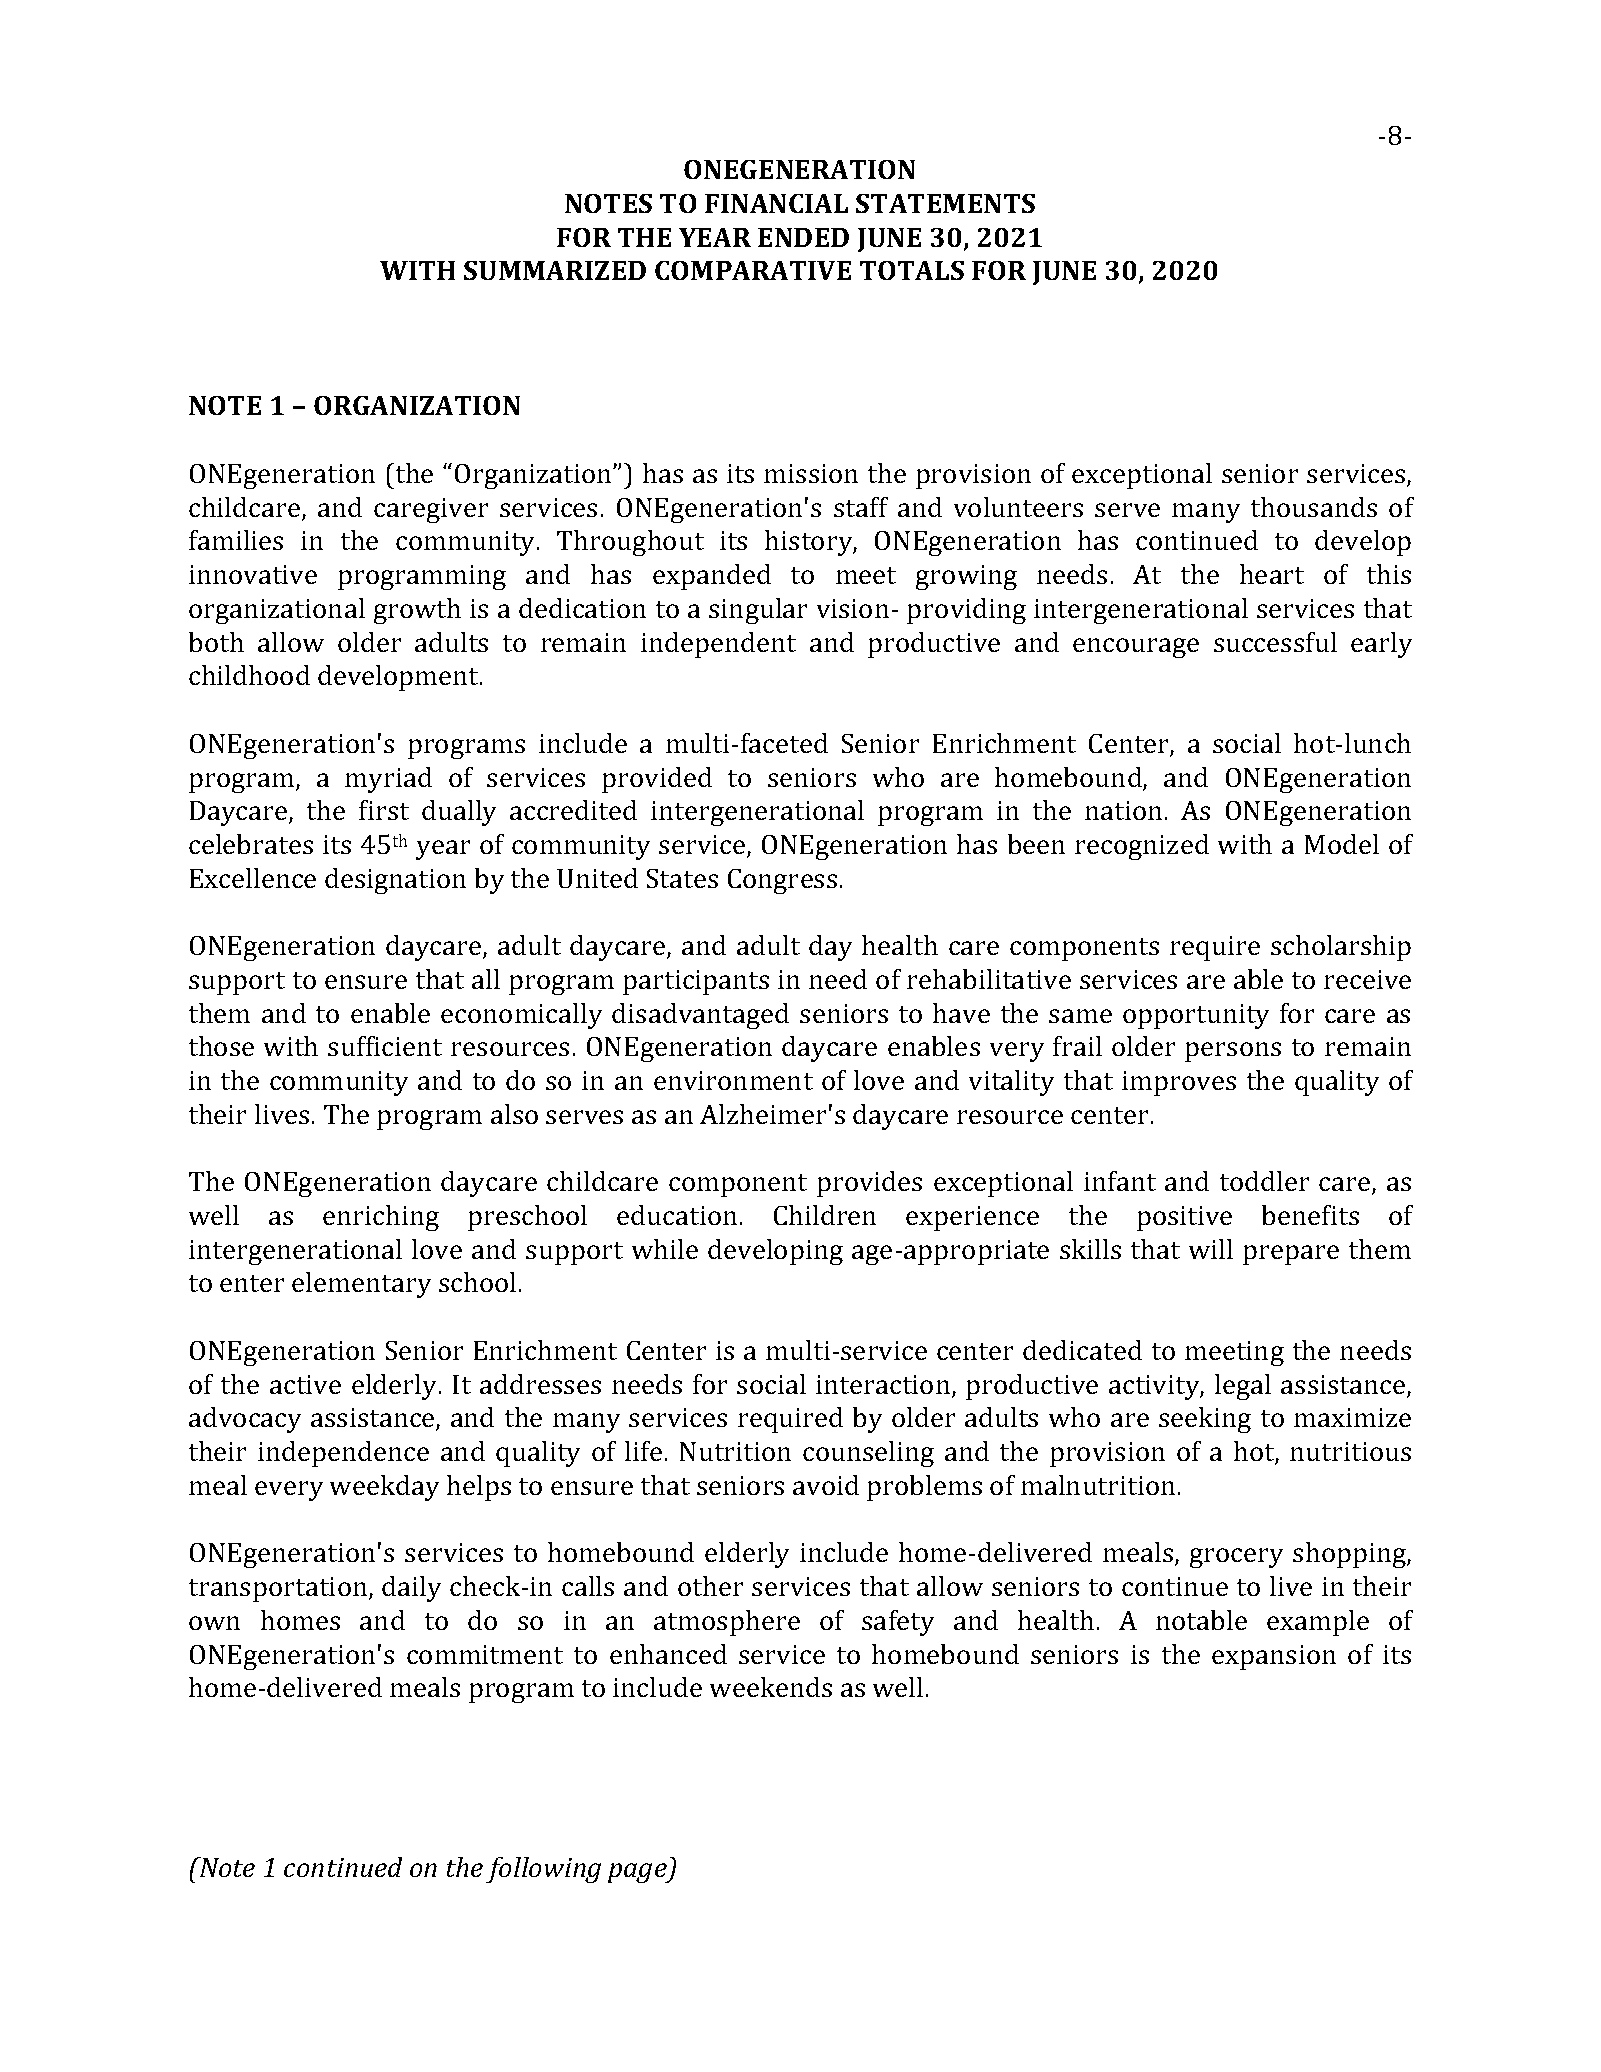 This screenshot has height=2072, width=1601. Describe the element at coordinates (825, 1215) in the screenshot. I see `Children` at that location.
